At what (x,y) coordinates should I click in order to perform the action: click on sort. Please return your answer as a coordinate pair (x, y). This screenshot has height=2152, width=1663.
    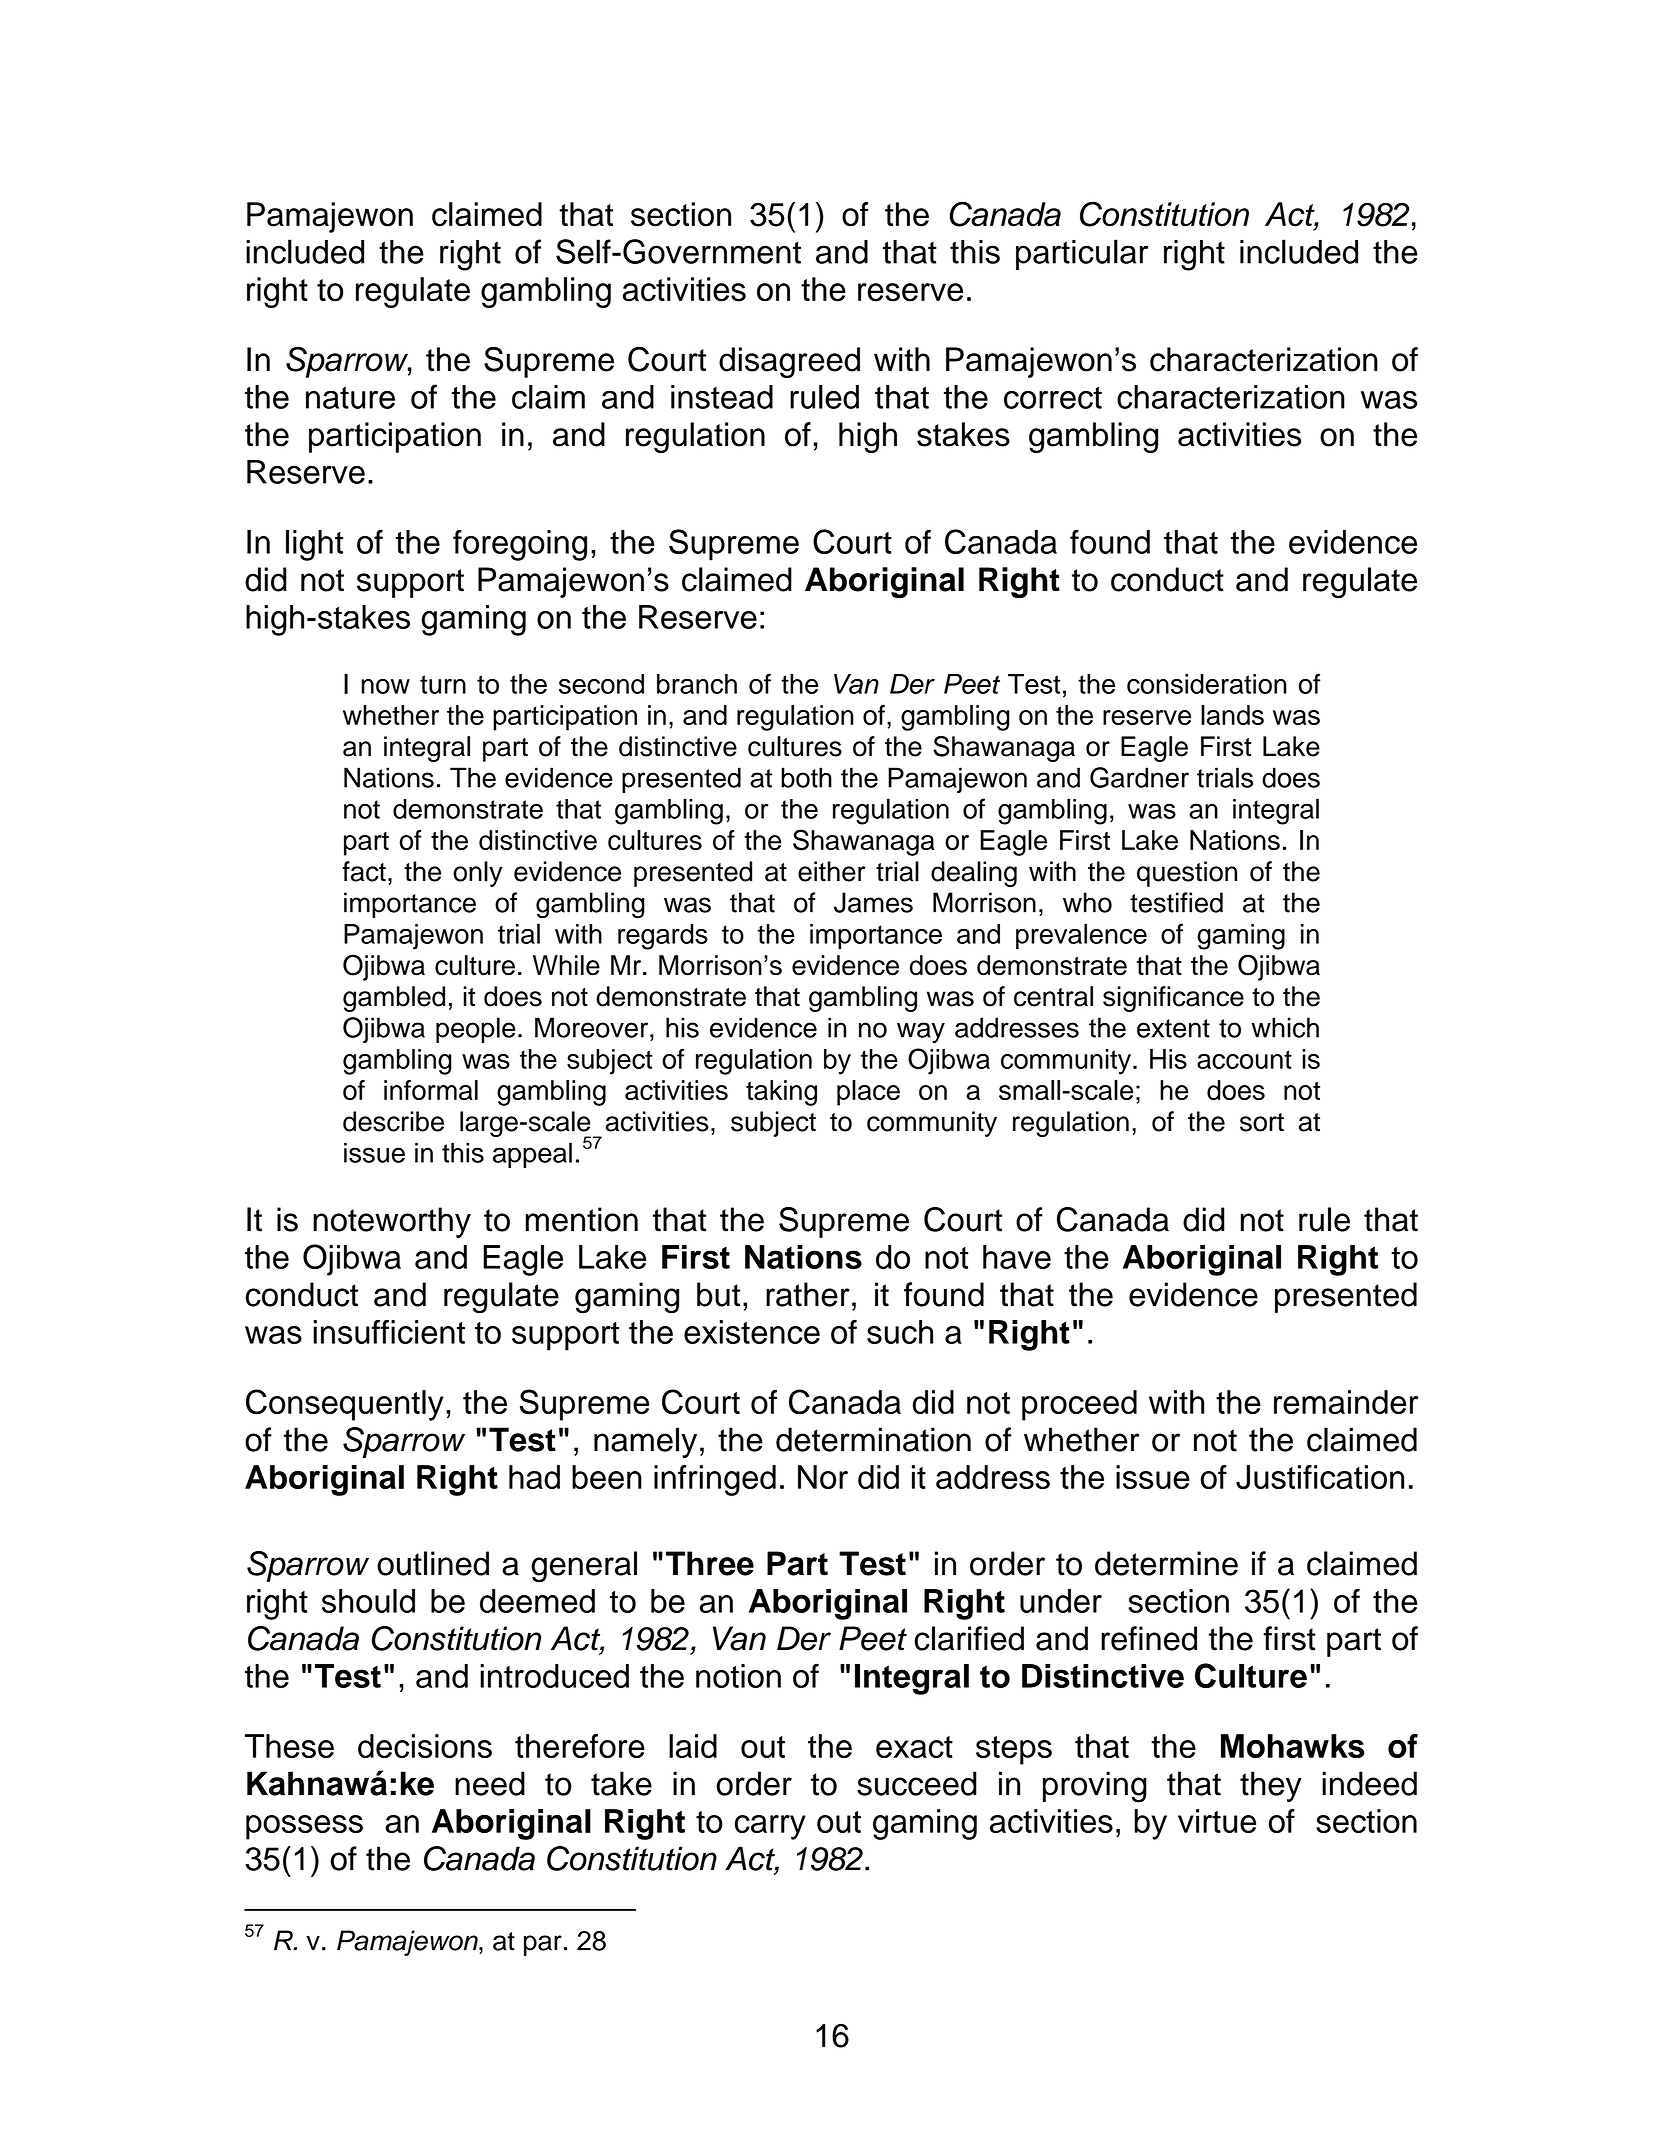
    Looking at the image, I should click on (1262, 1122).
